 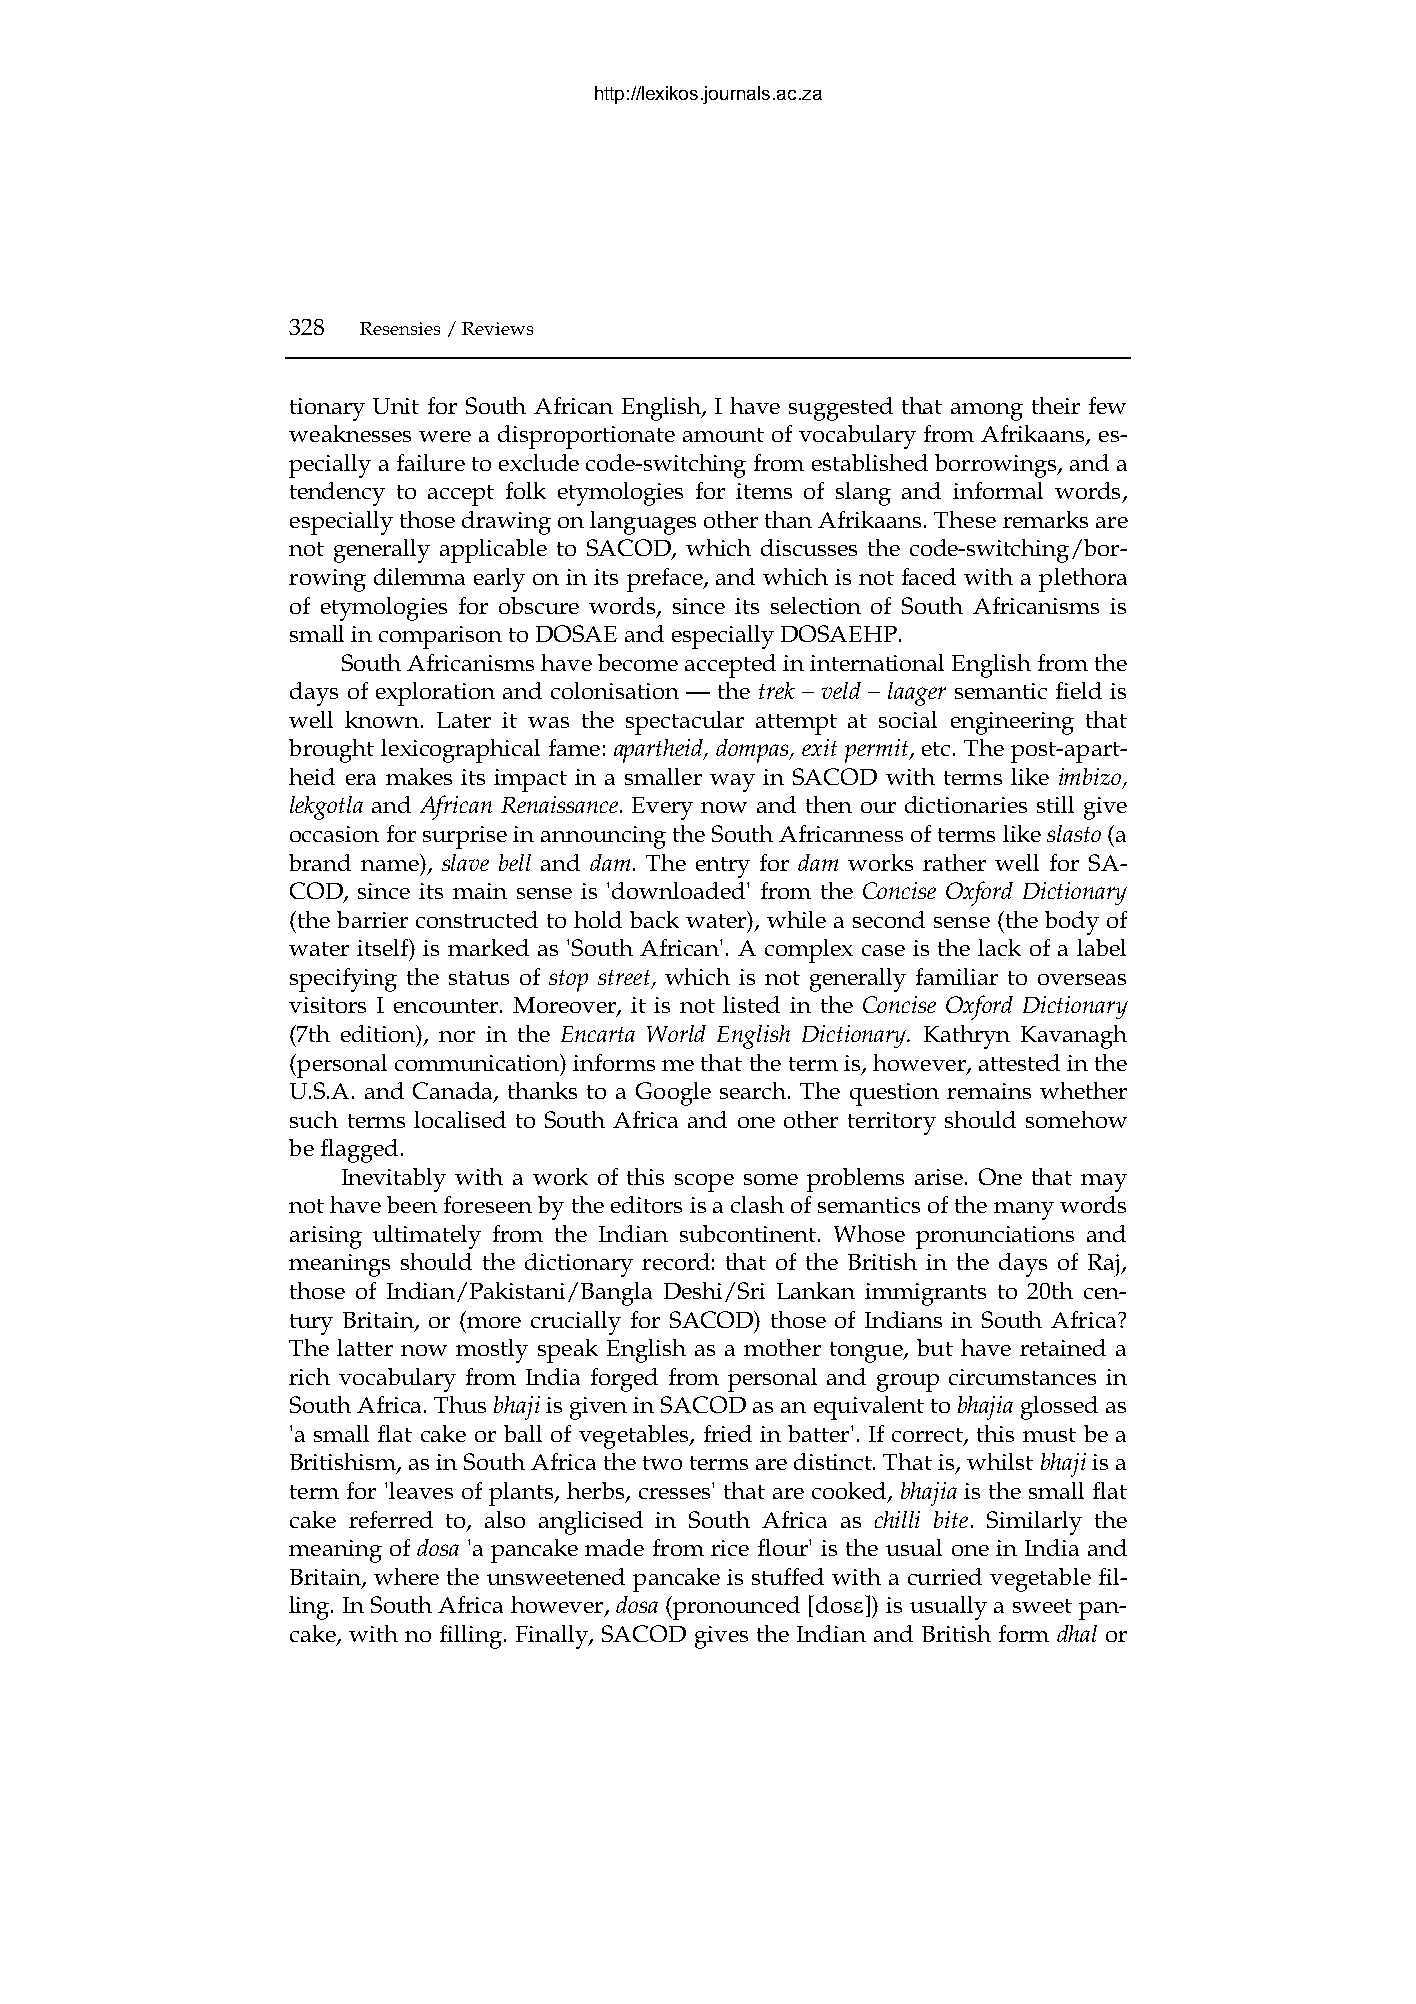 I want to click on pronounced, so click(x=735, y=1608).
